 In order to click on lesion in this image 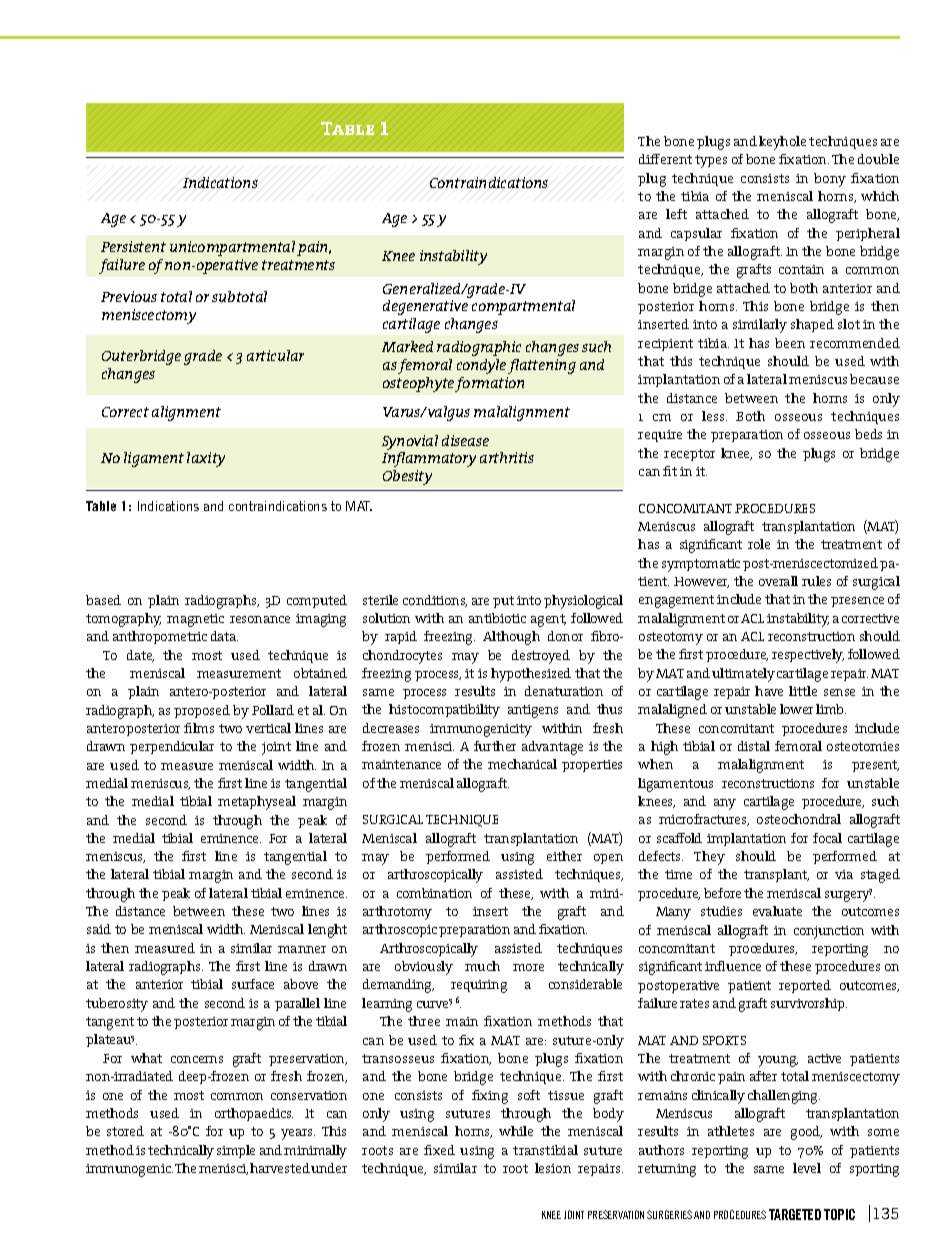, I will do `click(553, 1168)`.
